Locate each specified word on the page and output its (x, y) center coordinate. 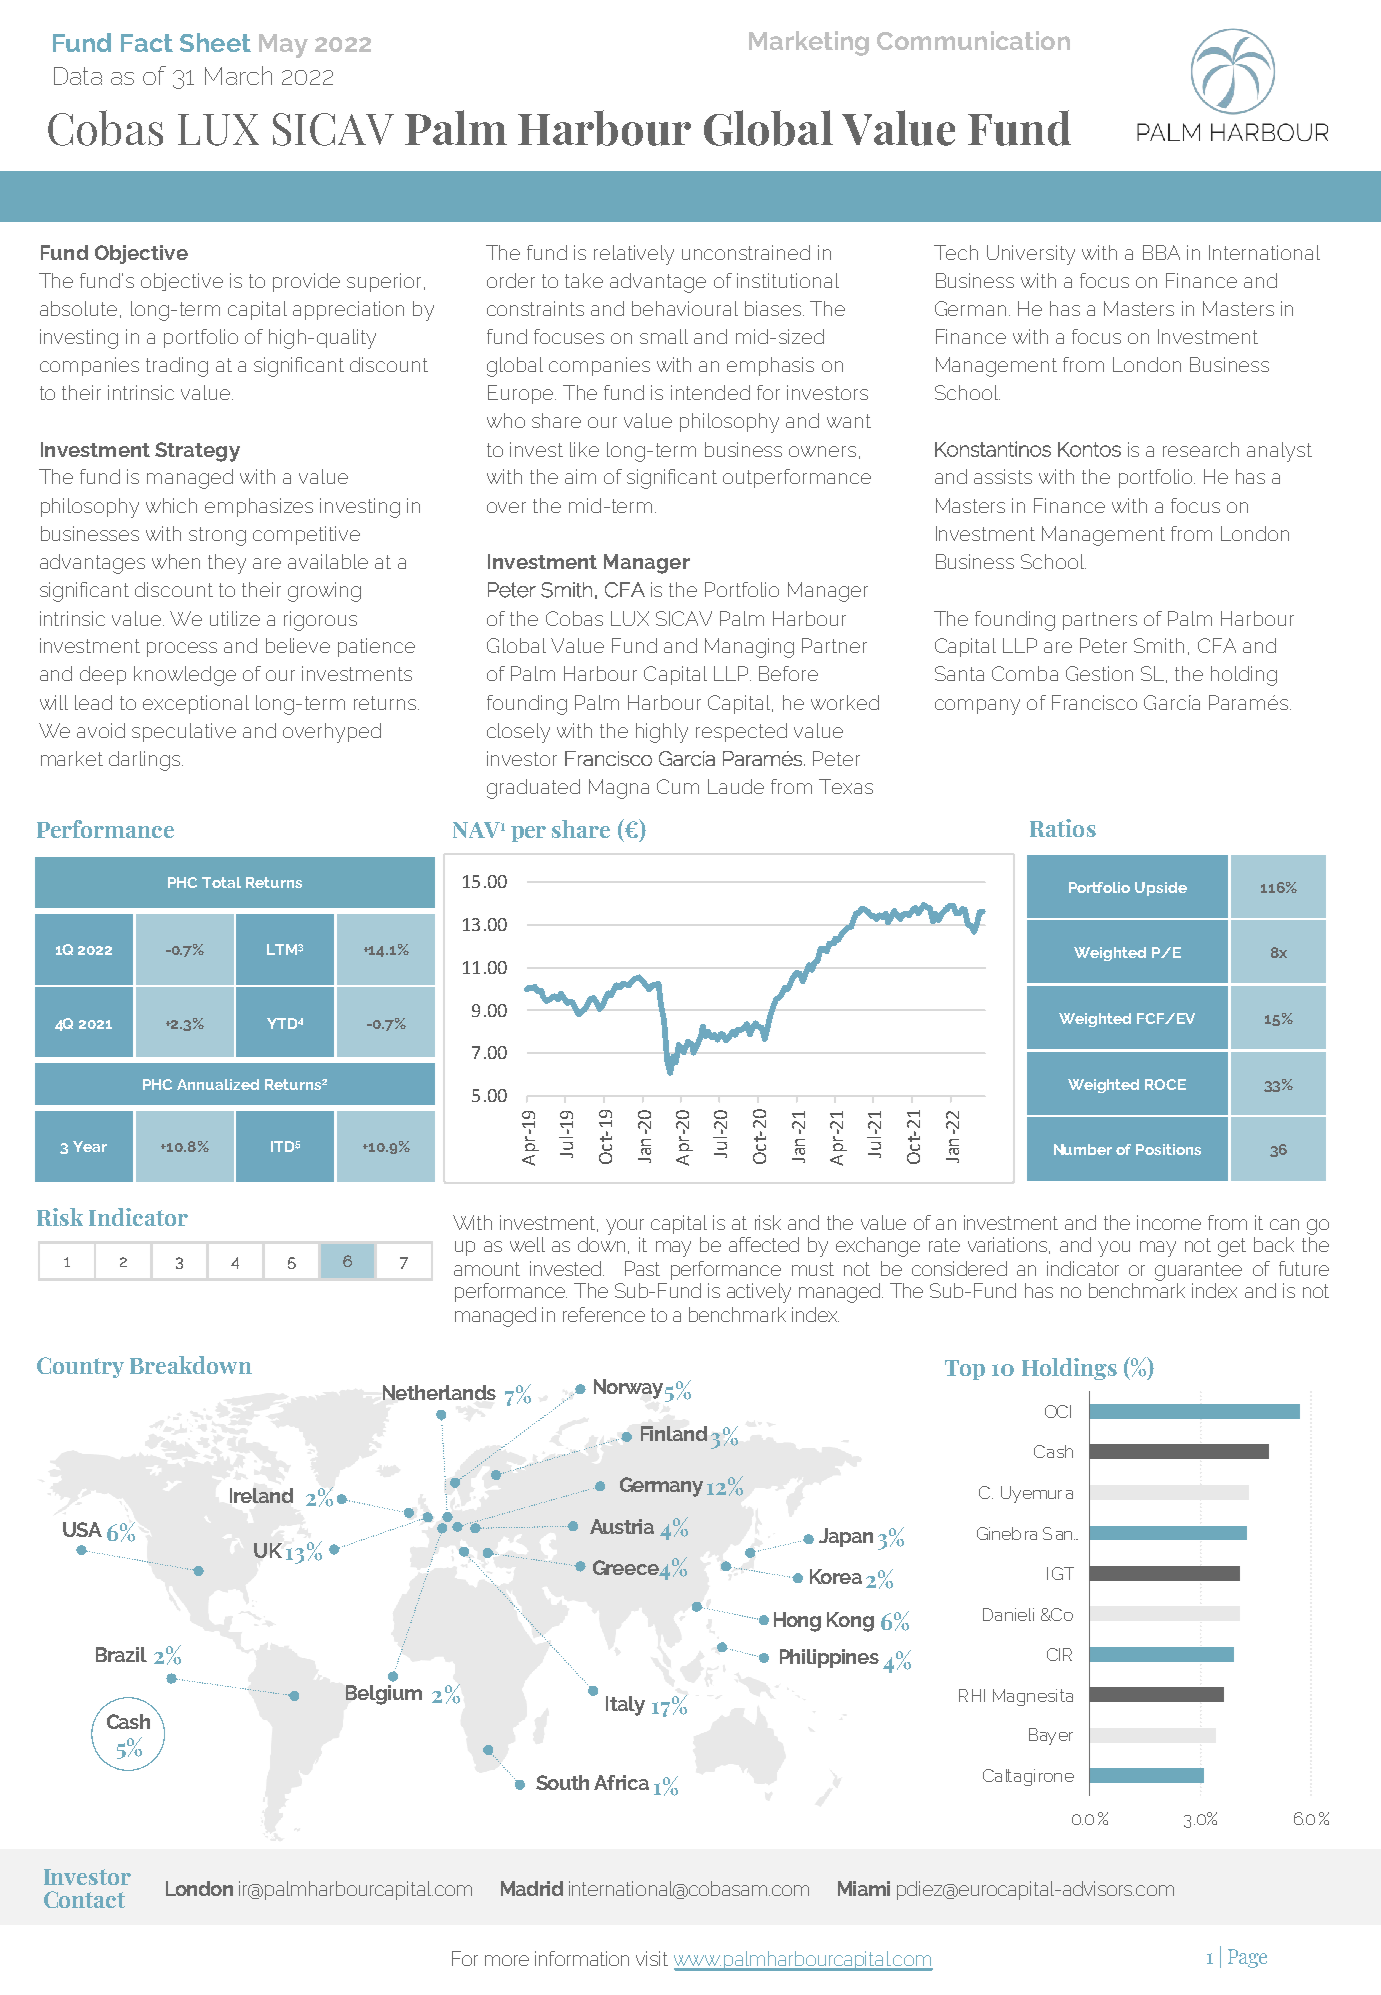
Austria (622, 1526)
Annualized (218, 1084)
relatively (634, 255)
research (1201, 449)
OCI (1058, 1411)
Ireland (261, 1495)
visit (652, 1958)
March (238, 75)
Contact (84, 1899)
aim (580, 476)
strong (217, 536)
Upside (1161, 889)
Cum (678, 786)
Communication (973, 40)
